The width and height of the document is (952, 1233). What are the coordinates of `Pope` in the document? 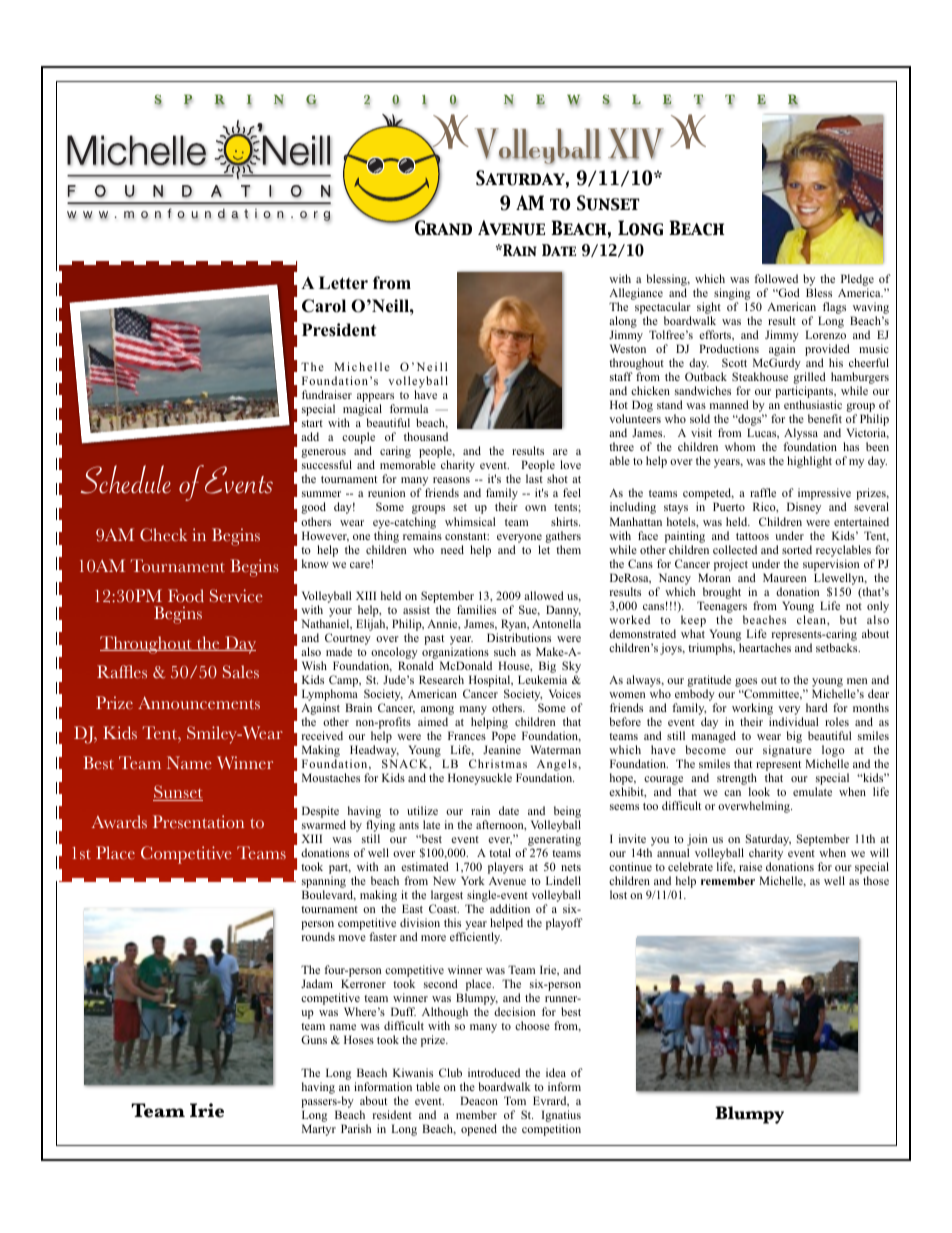 It's located at (504, 738).
